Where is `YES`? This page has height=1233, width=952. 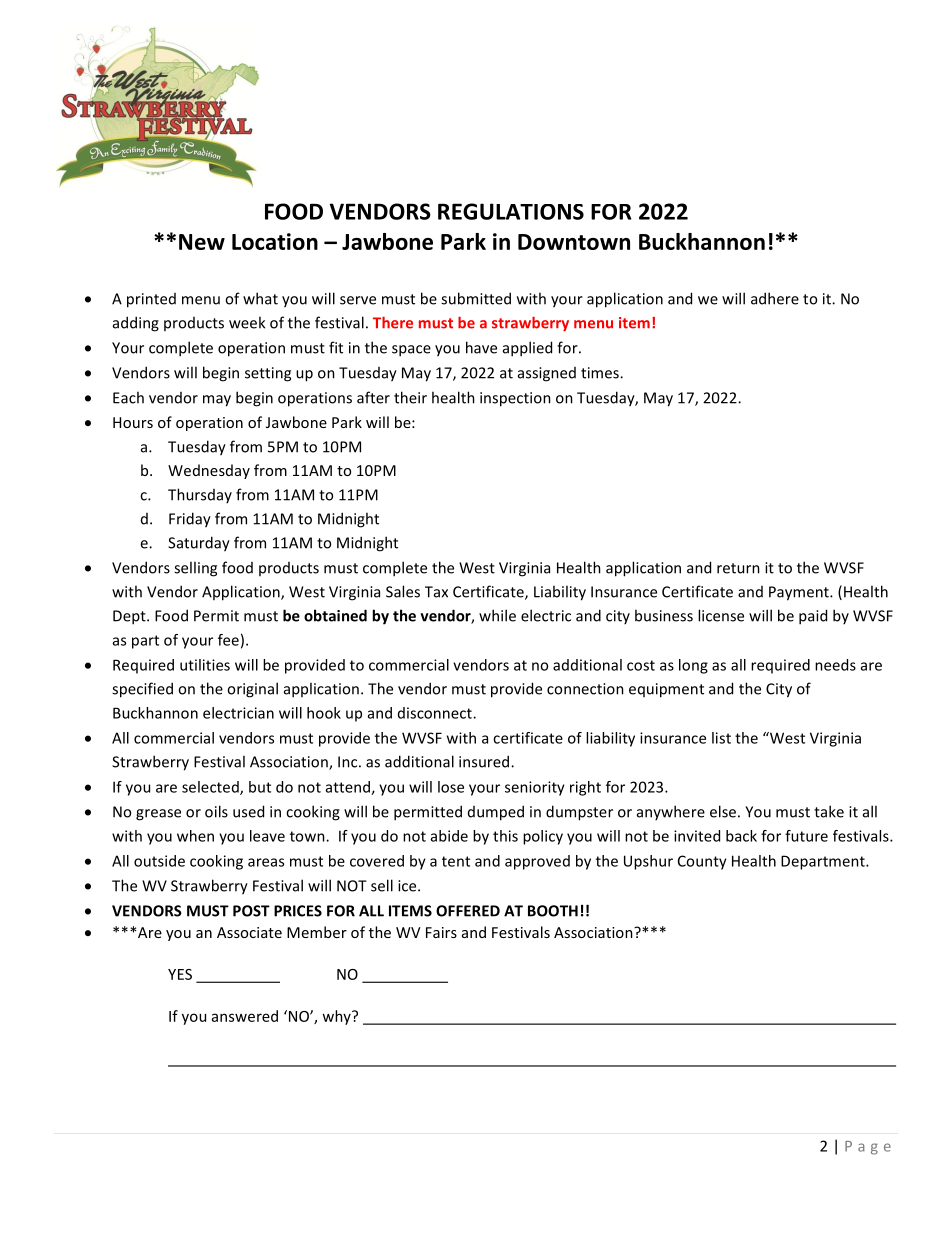 YES is located at coordinates (180, 974).
